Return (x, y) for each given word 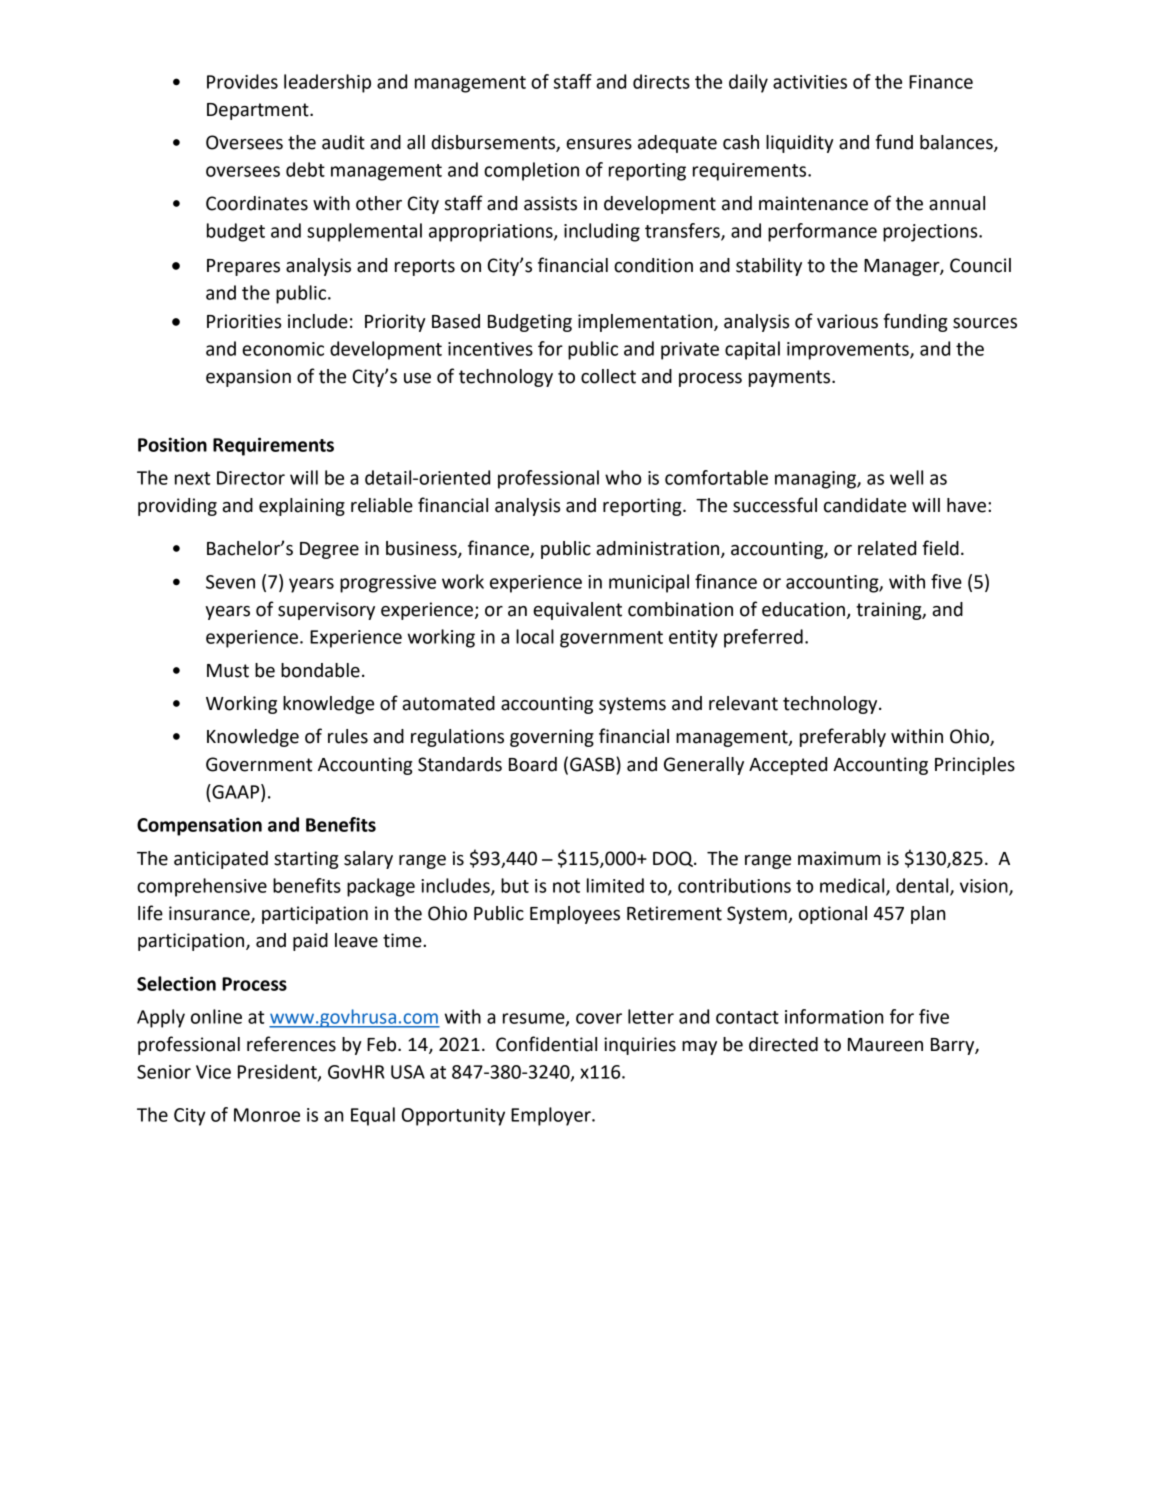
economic (283, 349)
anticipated (221, 860)
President (278, 1072)
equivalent (577, 611)
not (566, 886)
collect (608, 376)
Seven (230, 582)
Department (259, 111)
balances (957, 143)
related (887, 548)
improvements (849, 351)
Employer (552, 1116)
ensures (599, 144)
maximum (839, 858)
